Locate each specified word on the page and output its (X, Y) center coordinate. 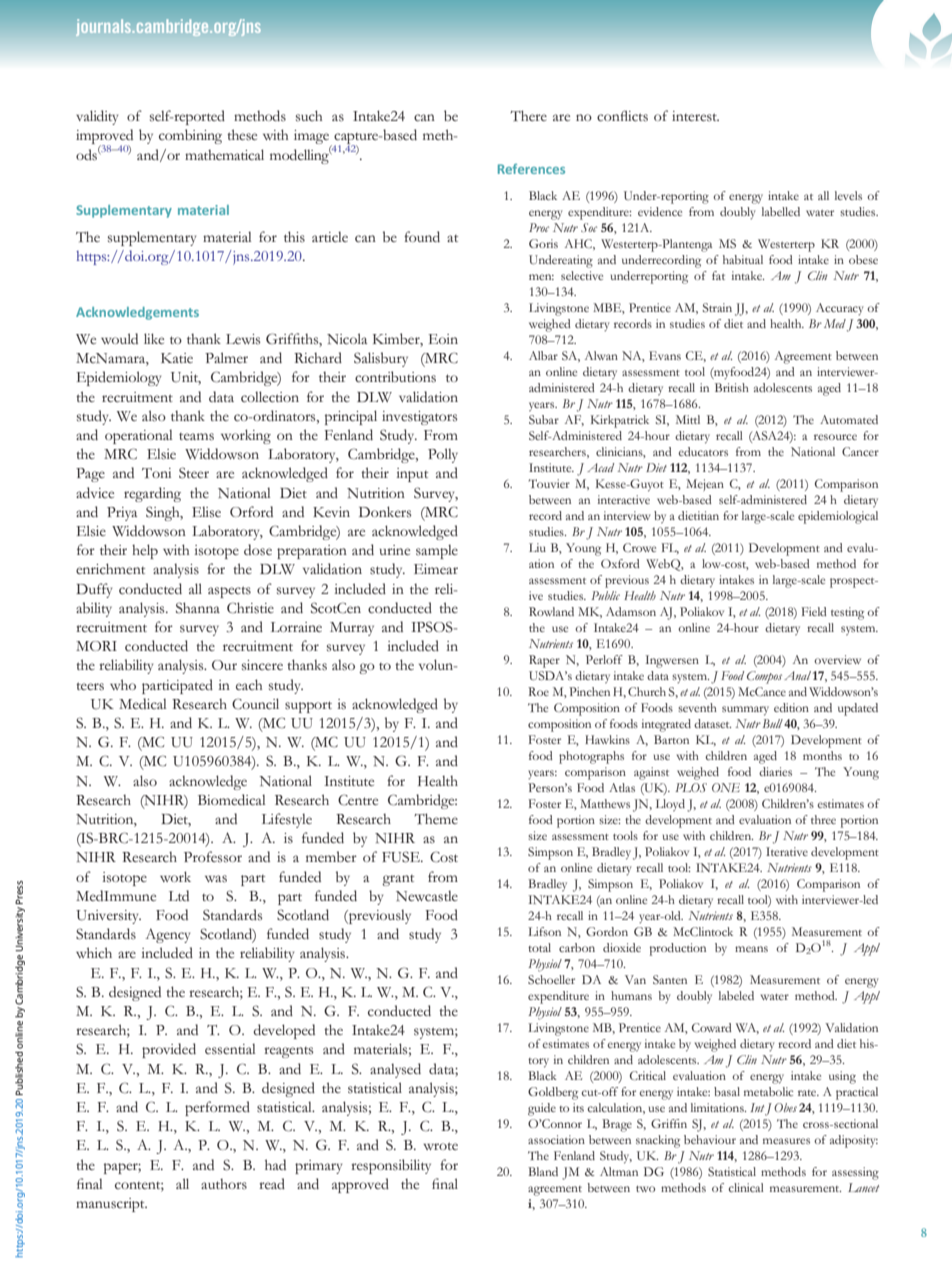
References (531, 169)
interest (695, 116)
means (751, 949)
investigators (419, 418)
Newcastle (427, 896)
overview (837, 659)
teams (196, 437)
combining (190, 136)
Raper (544, 661)
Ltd (179, 895)
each (249, 684)
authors (224, 1184)
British (732, 387)
